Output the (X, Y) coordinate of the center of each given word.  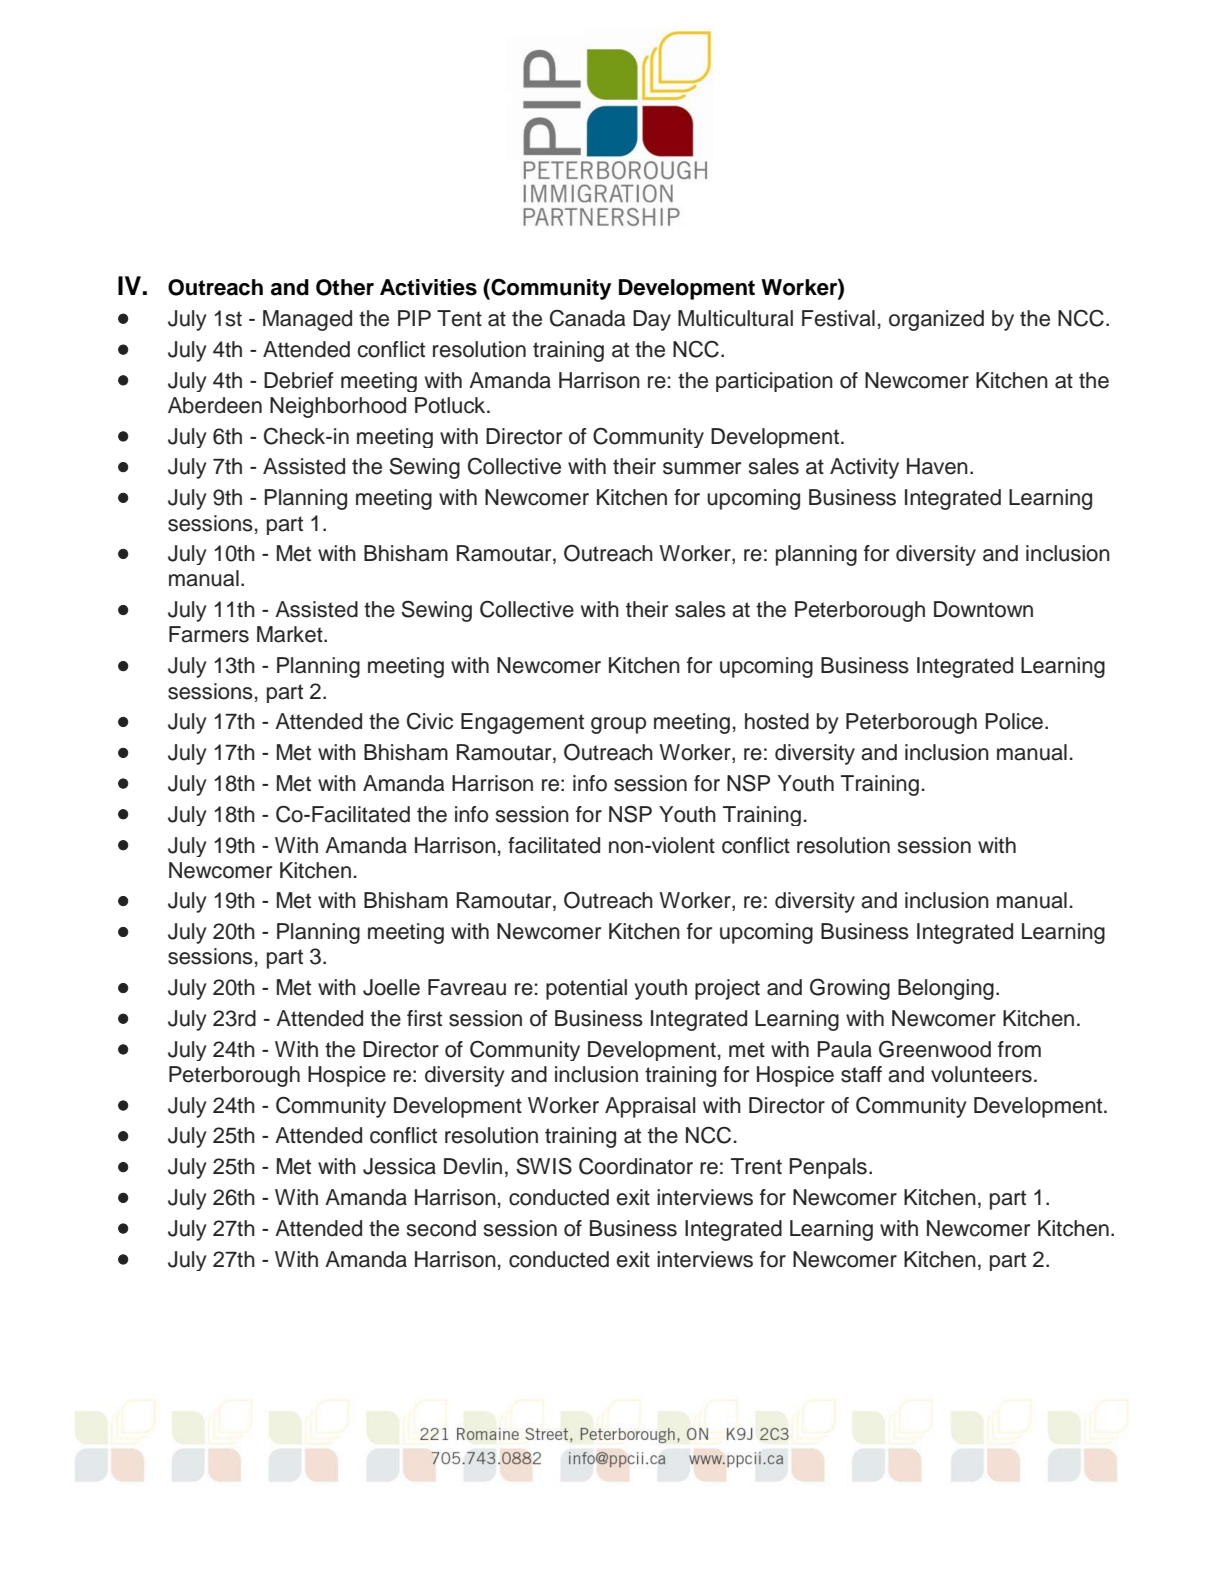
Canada (587, 318)
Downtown (983, 609)
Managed (307, 320)
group (618, 725)
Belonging (946, 989)
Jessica (399, 1166)
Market (291, 634)
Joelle (391, 987)
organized (936, 320)
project (727, 989)
